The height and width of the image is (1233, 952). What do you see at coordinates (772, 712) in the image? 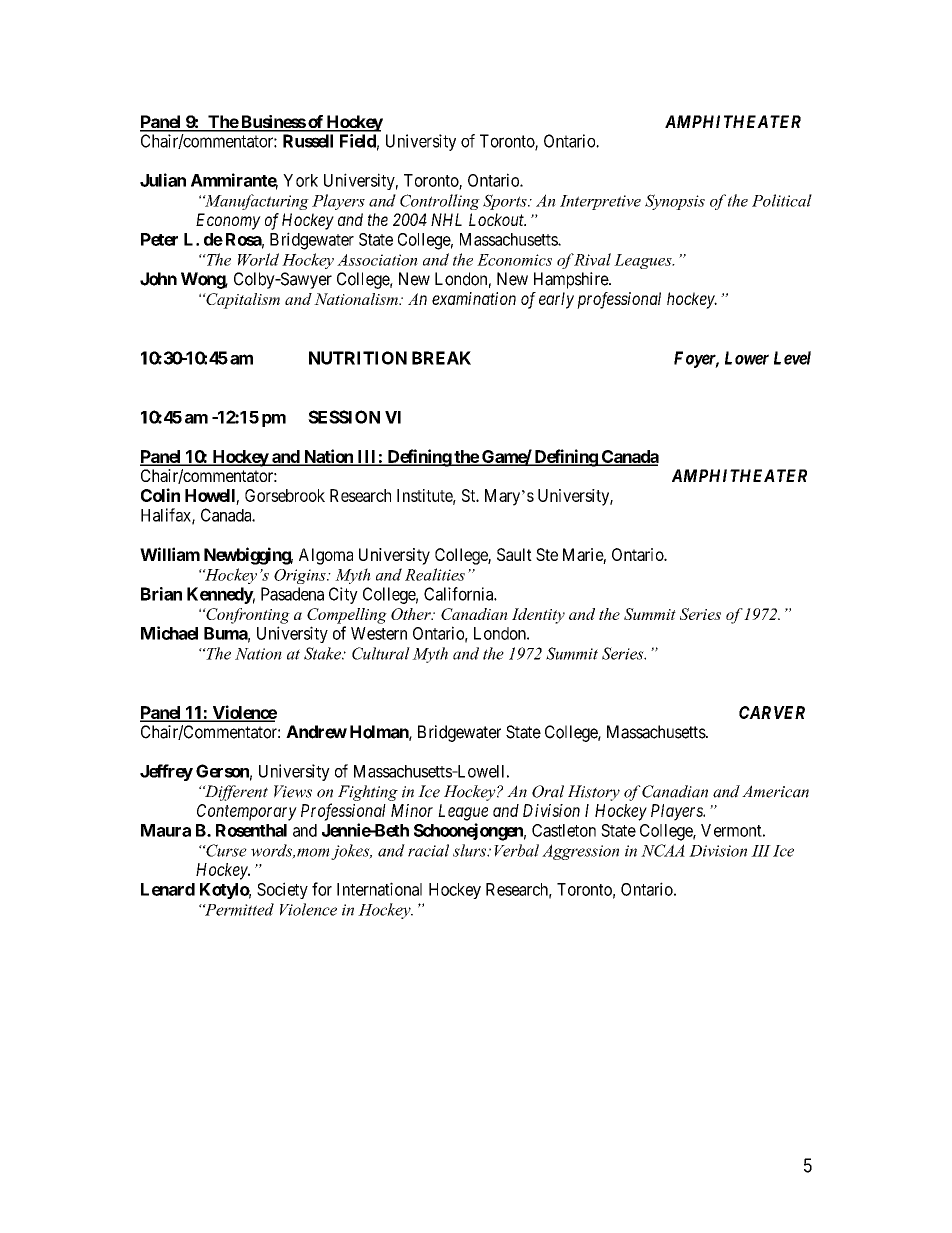
I see `CARVER` at bounding box center [772, 712].
